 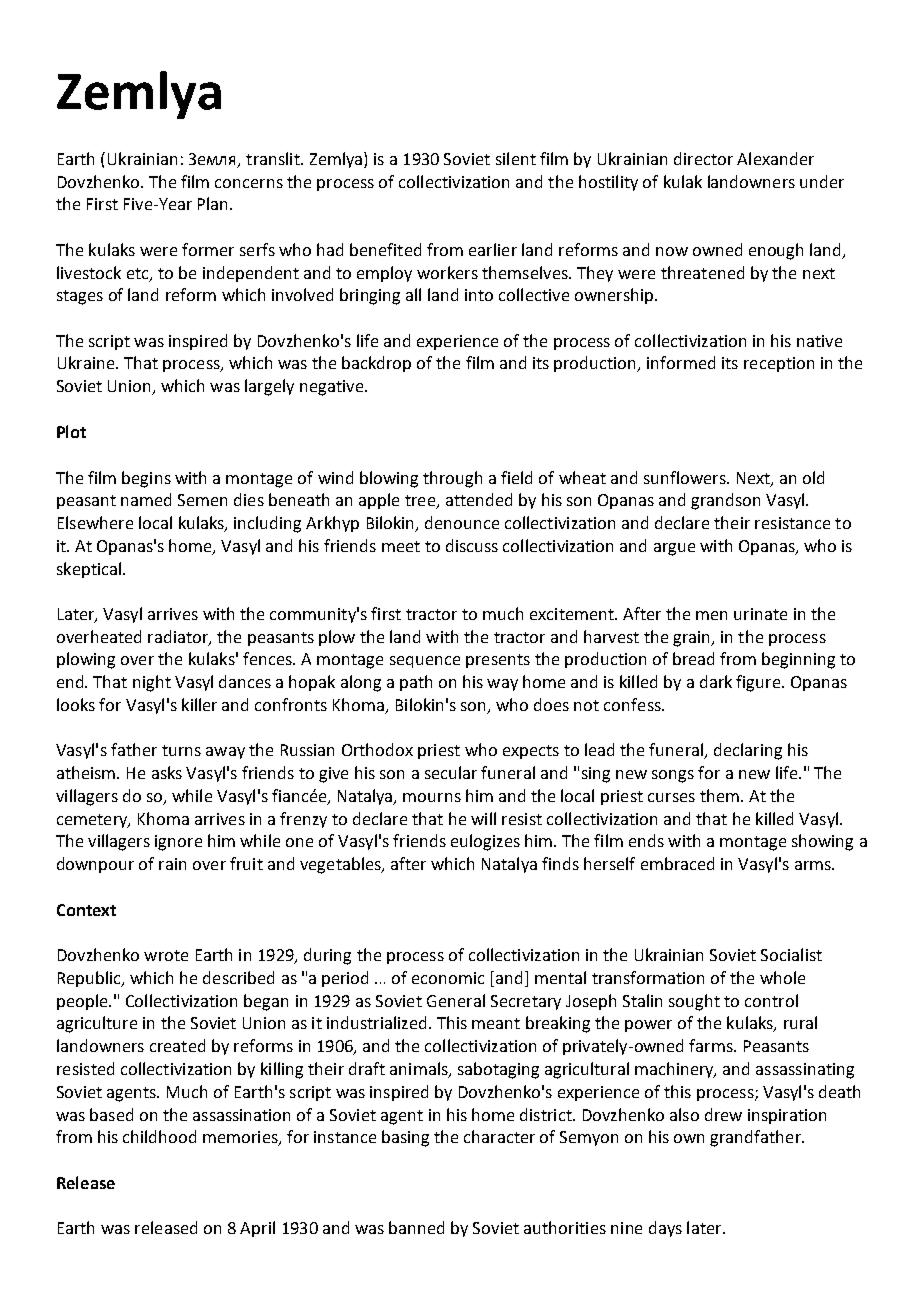 What do you see at coordinates (416, 683) in the document?
I see `path` at bounding box center [416, 683].
